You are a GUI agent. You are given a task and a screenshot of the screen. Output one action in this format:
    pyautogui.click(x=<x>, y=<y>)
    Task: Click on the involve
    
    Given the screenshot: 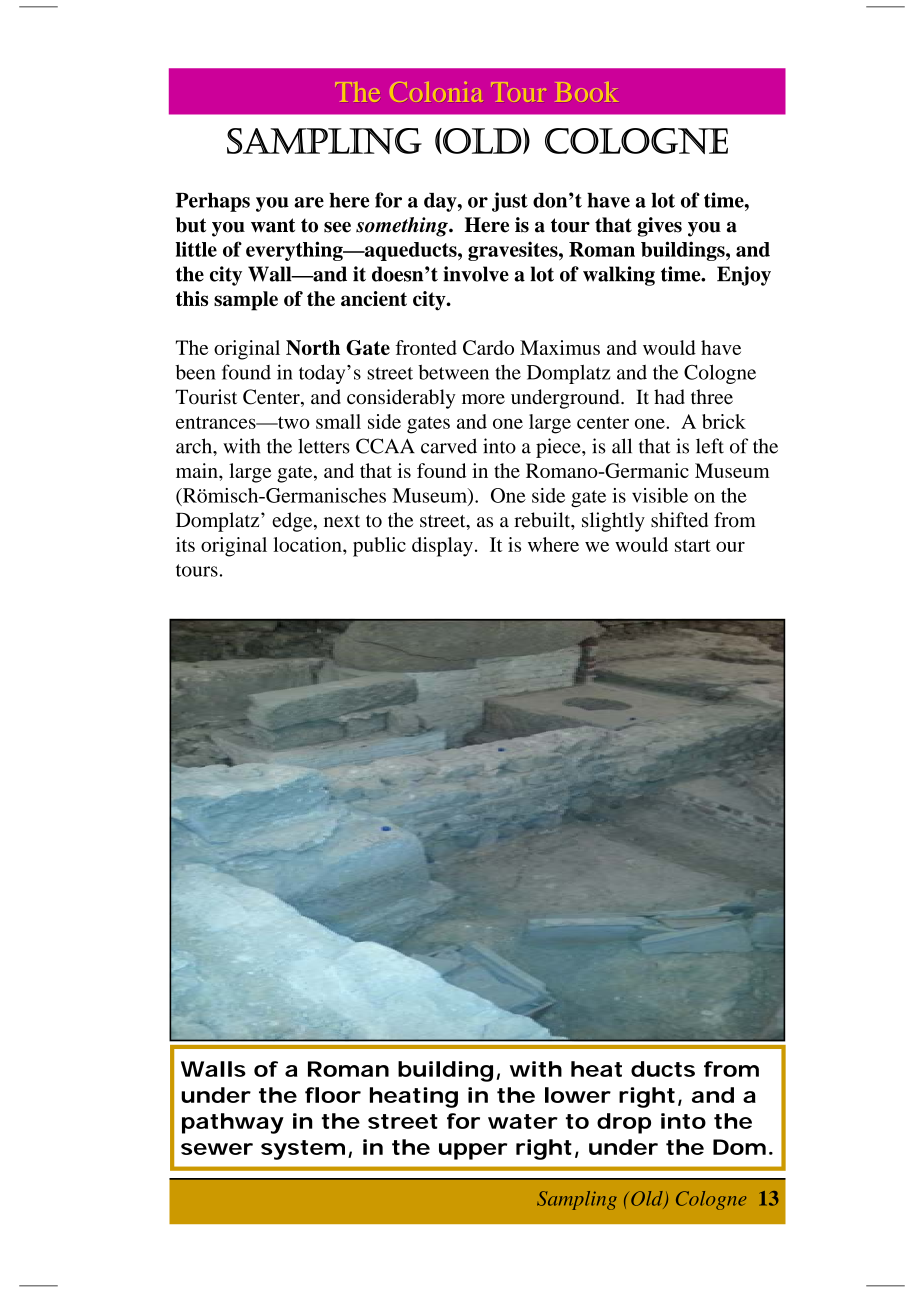 What is the action you would take?
    pyautogui.click(x=476, y=274)
